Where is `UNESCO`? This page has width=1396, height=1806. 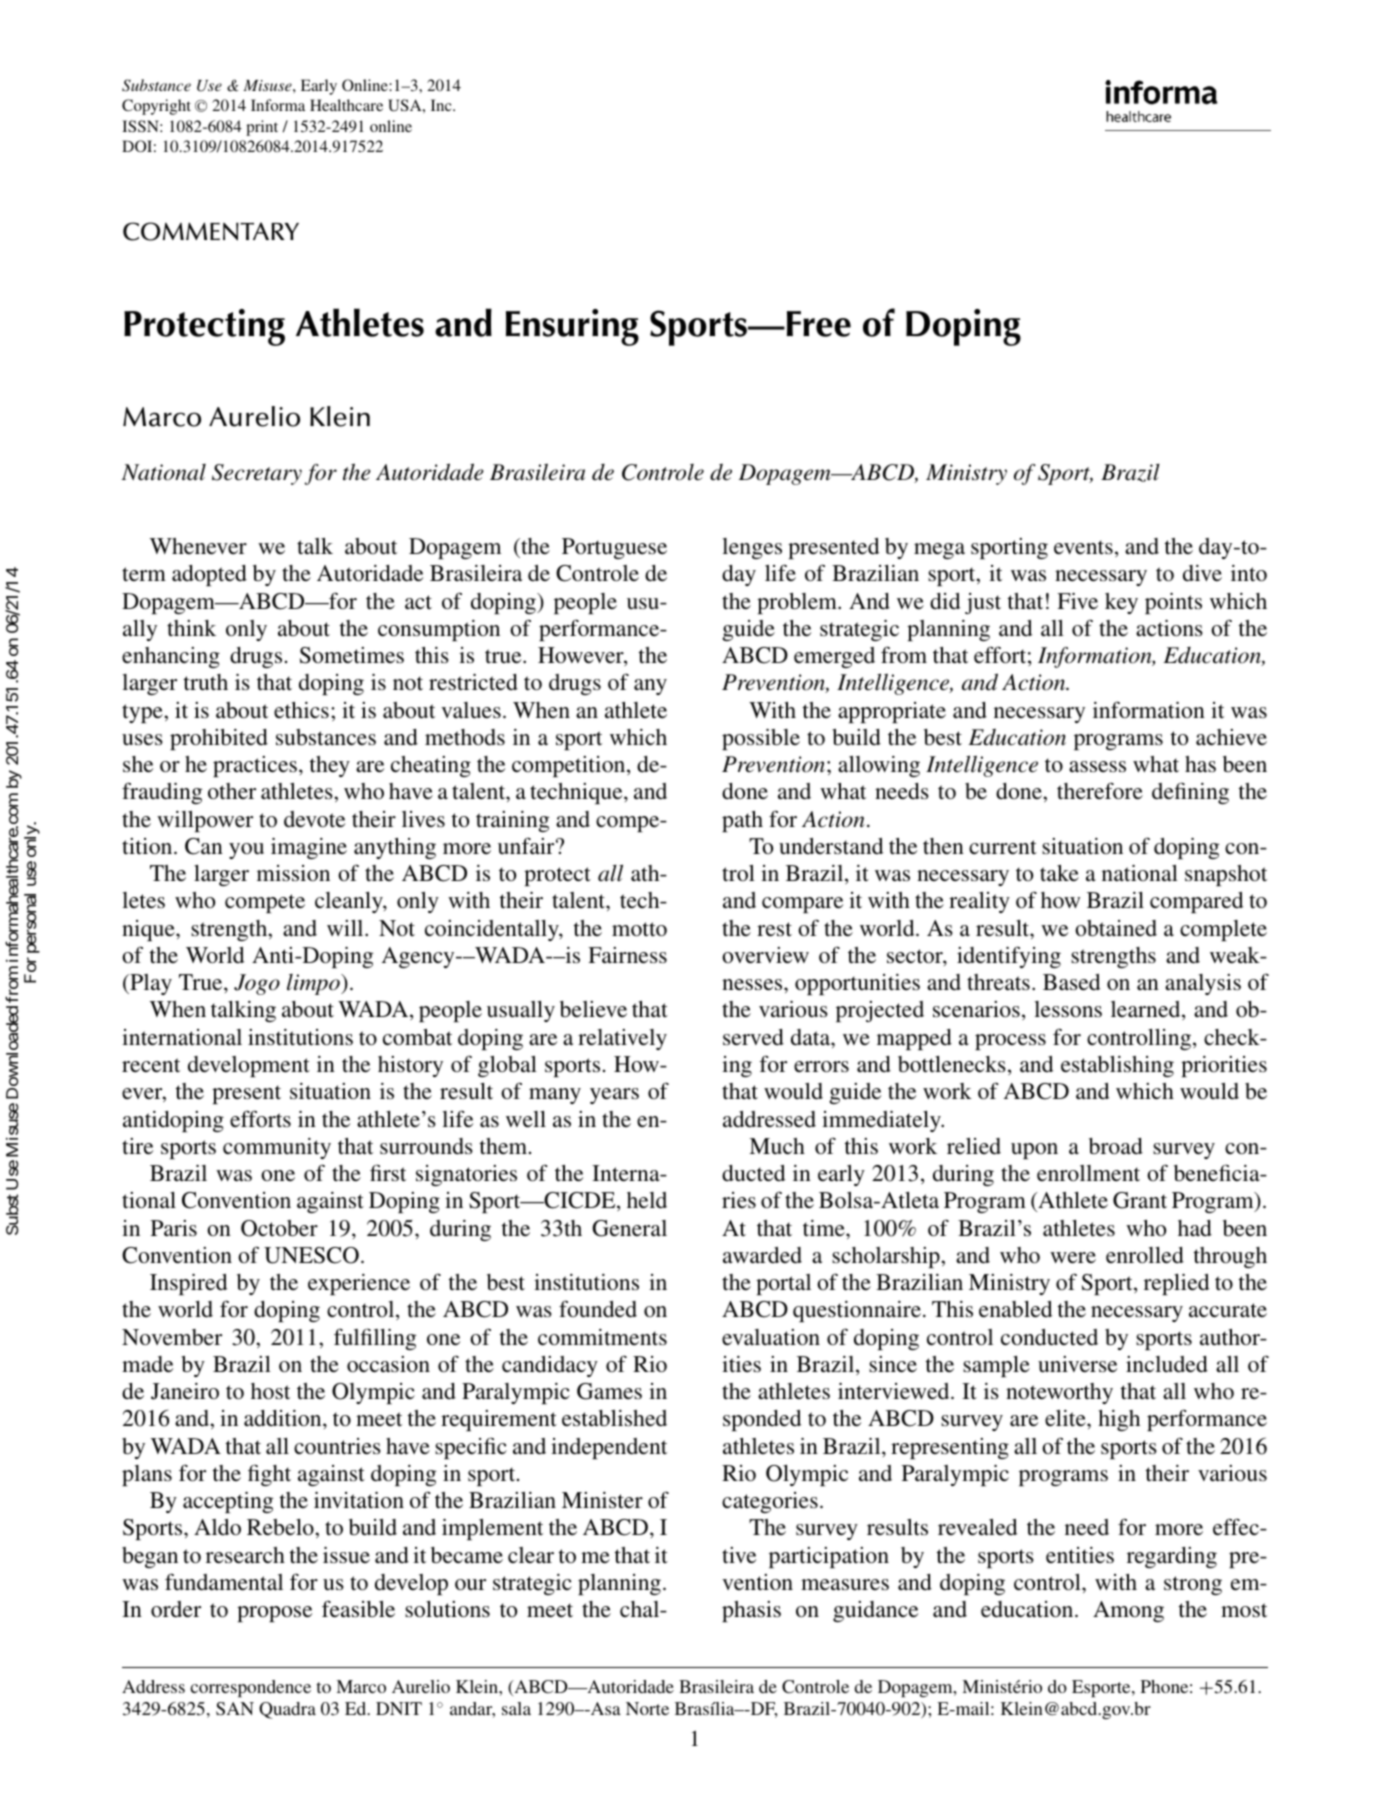 UNESCO is located at coordinates (311, 1255).
